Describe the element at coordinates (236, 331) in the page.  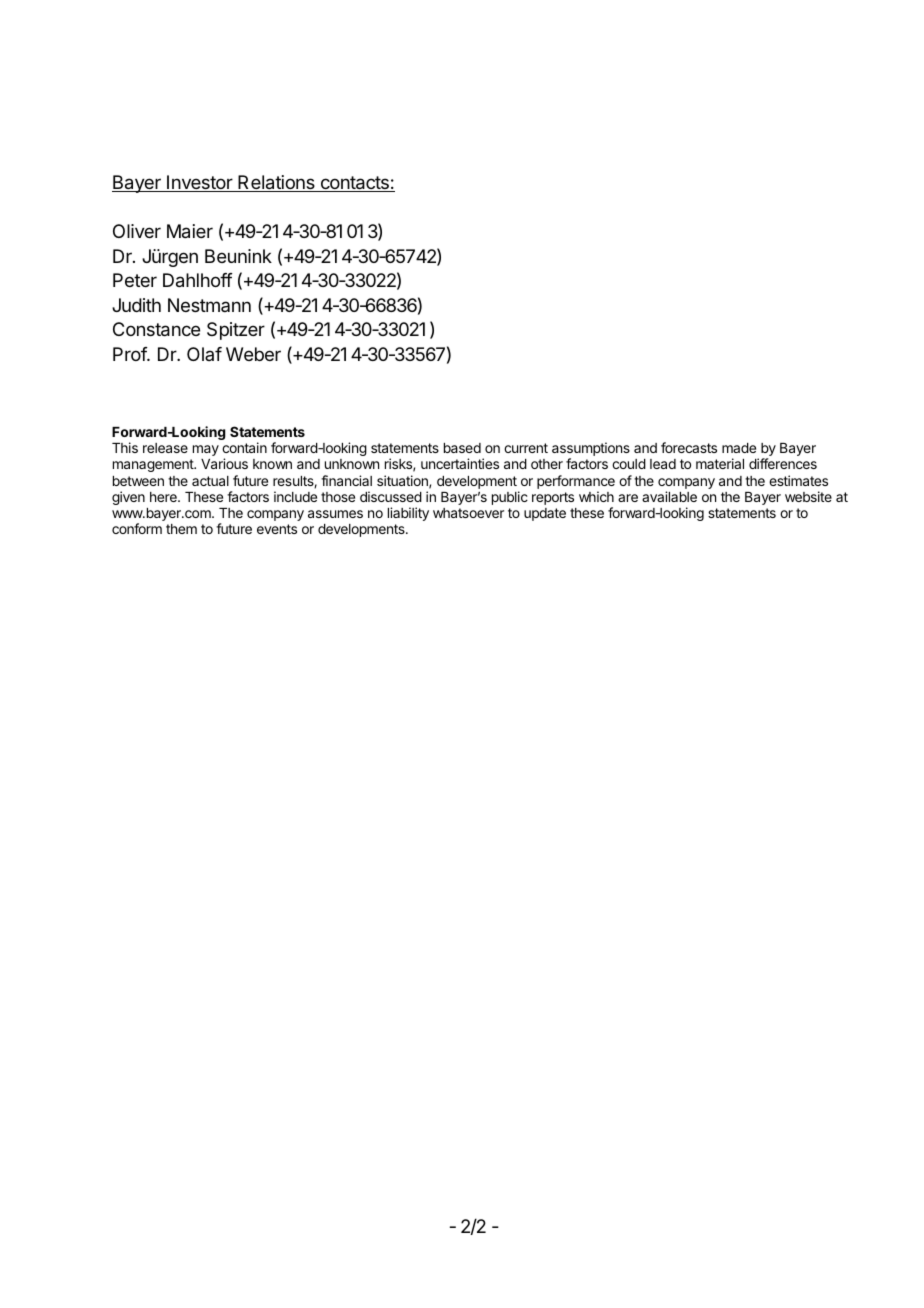
I see `Spitzer` at that location.
